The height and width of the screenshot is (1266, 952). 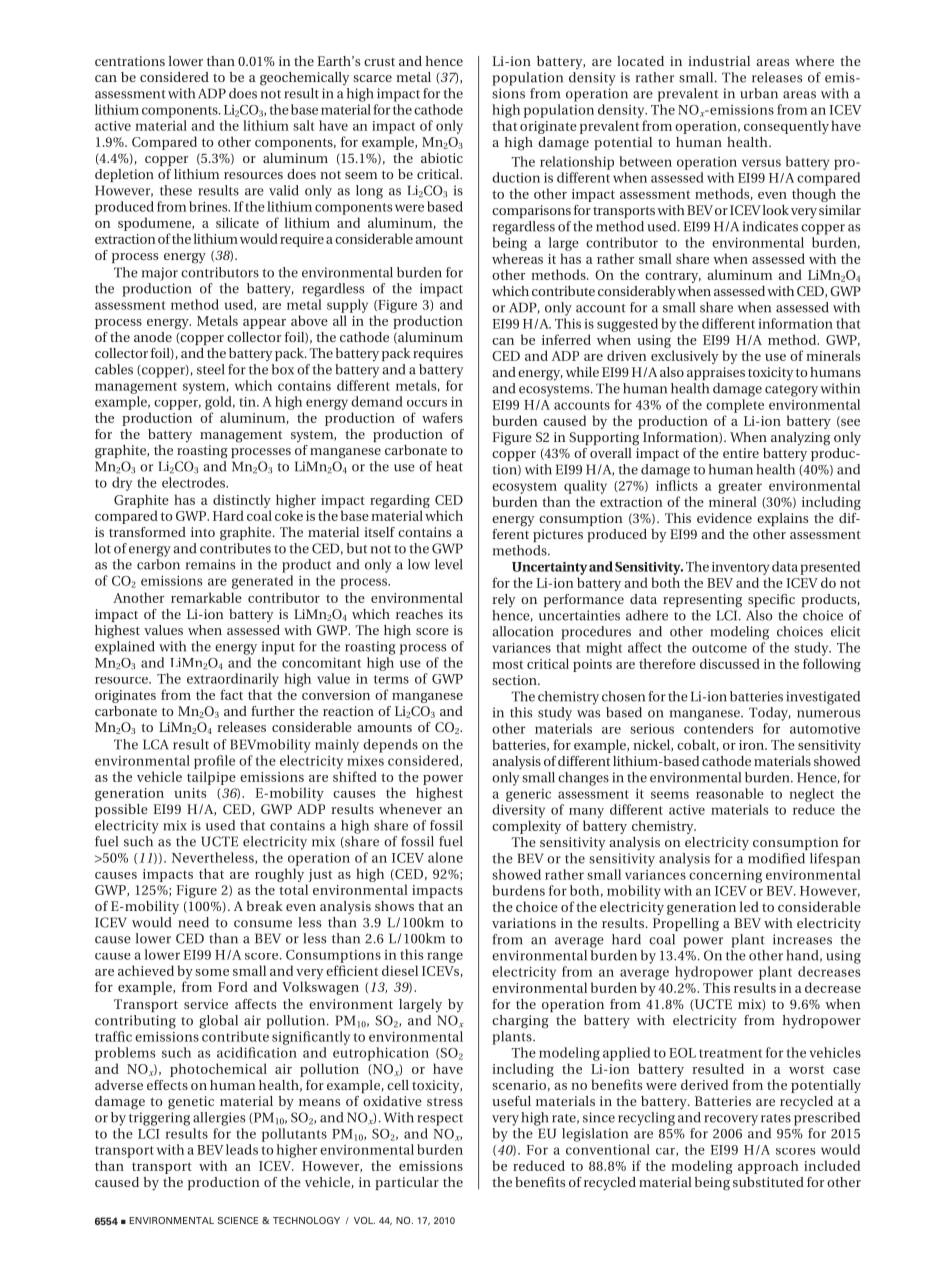 What do you see at coordinates (730, 793) in the screenshot?
I see `reasonable` at bounding box center [730, 793].
